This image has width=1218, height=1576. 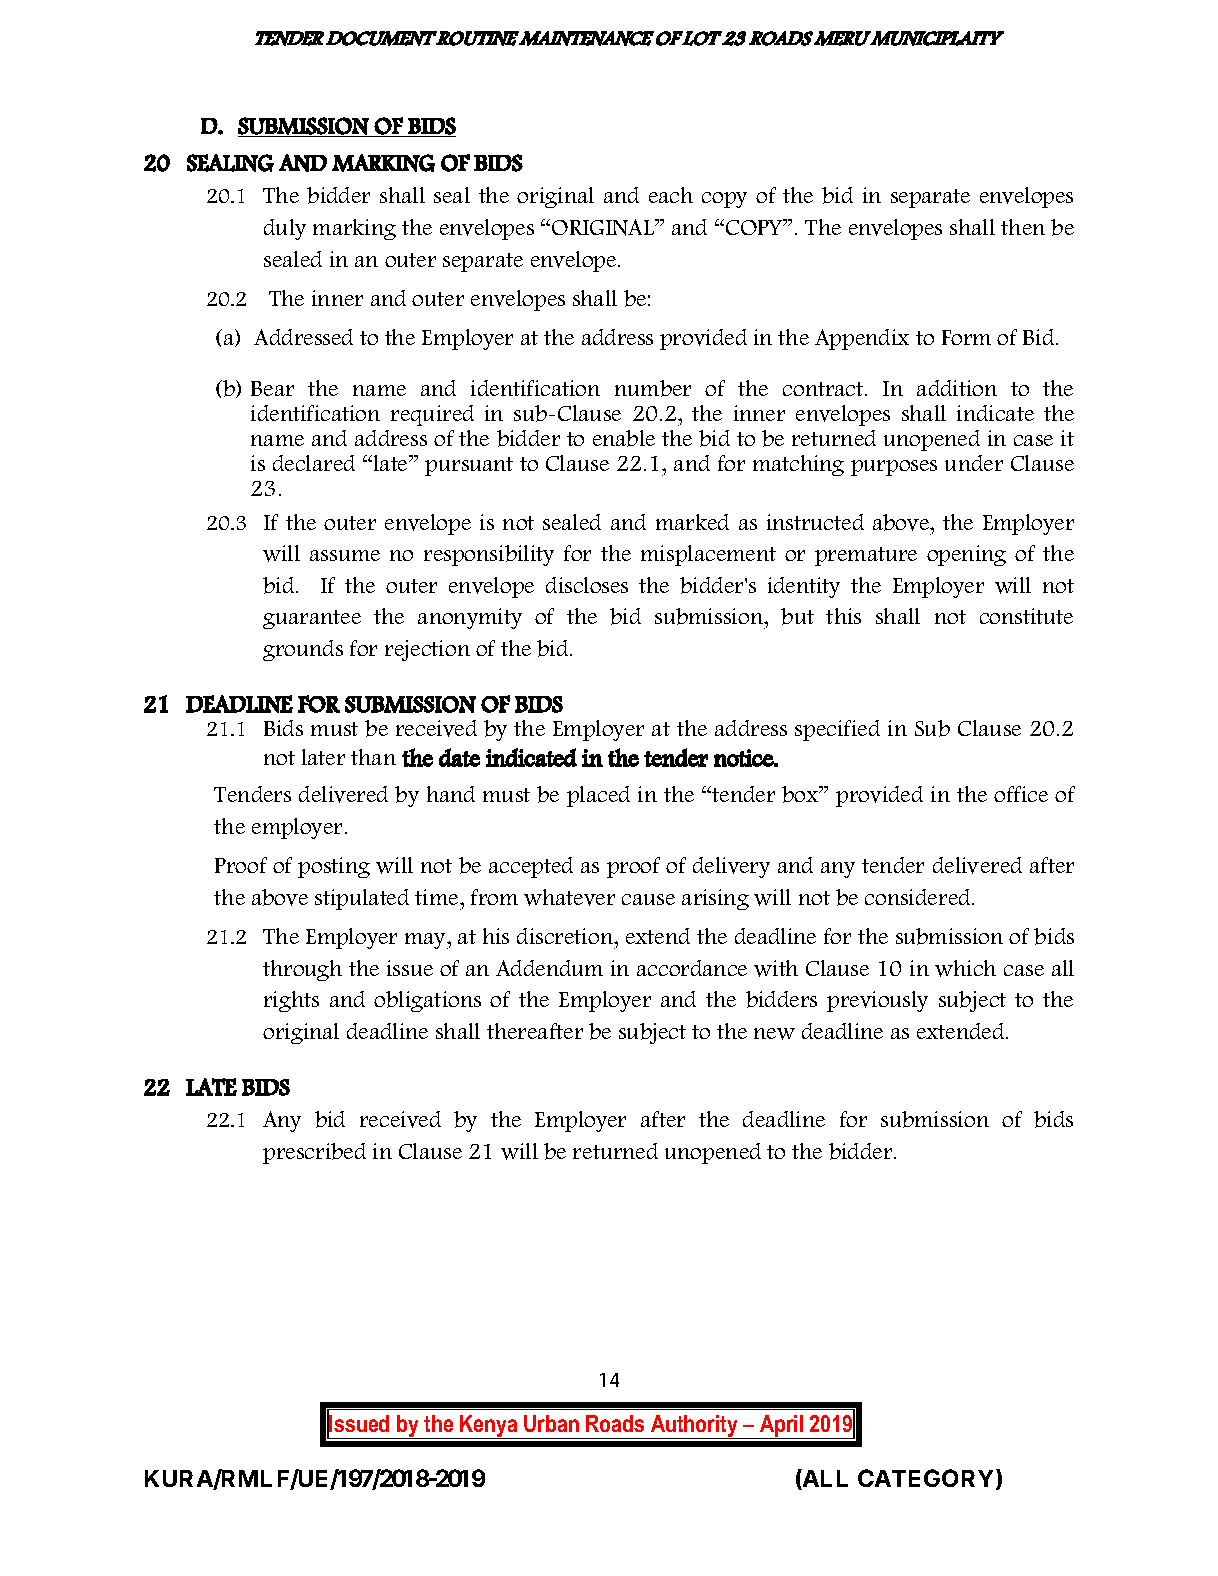 I want to click on opening, so click(x=966, y=555).
